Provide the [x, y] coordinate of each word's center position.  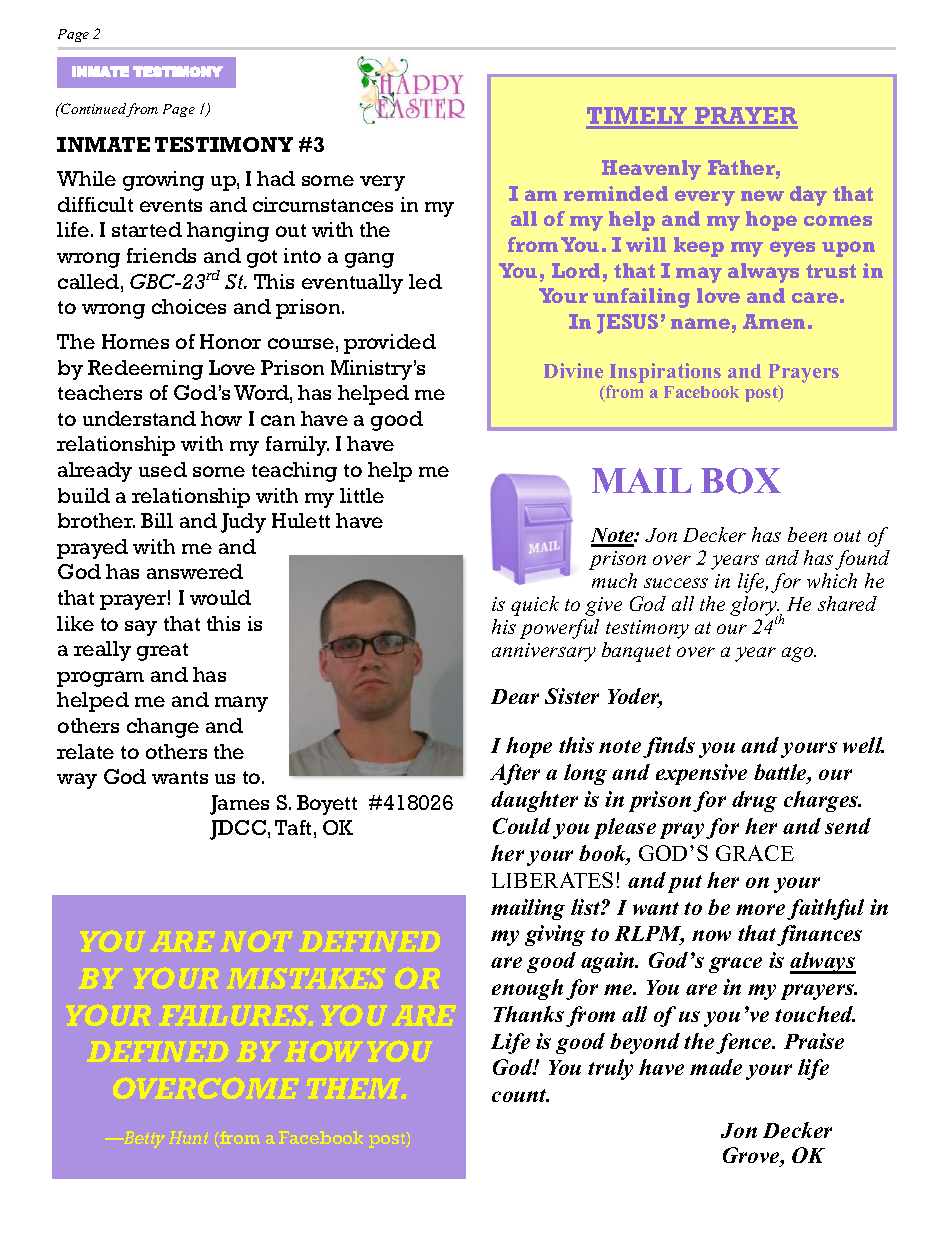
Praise [814, 1041]
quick [535, 606]
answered [195, 571]
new [762, 195]
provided [390, 344]
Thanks [529, 1014]
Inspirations [665, 374]
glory [754, 607]
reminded [616, 193]
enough [527, 989]
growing [163, 181]
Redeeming [145, 370]
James [239, 805]
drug [754, 801]
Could [522, 826]
